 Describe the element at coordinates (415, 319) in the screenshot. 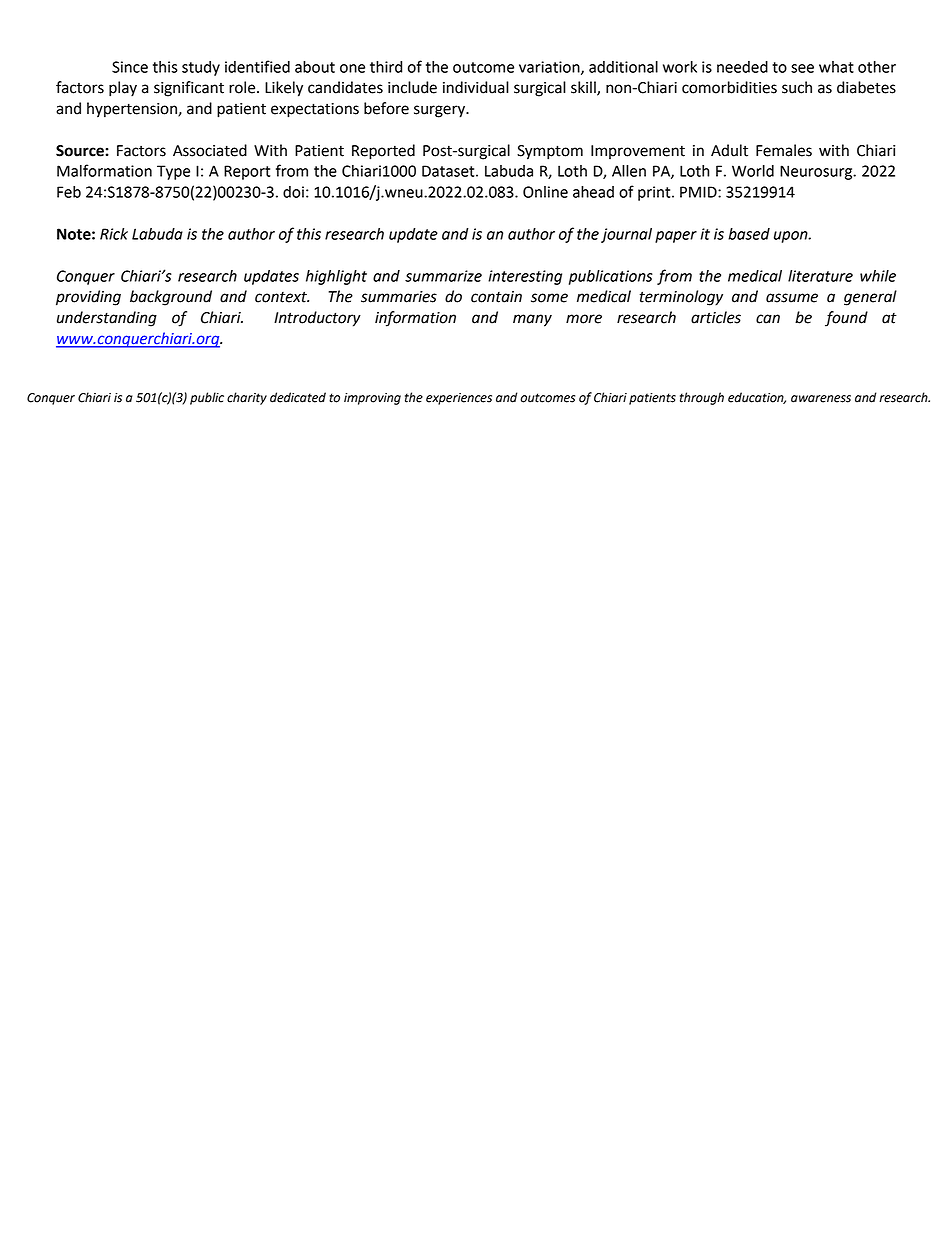

I see `information` at that location.
